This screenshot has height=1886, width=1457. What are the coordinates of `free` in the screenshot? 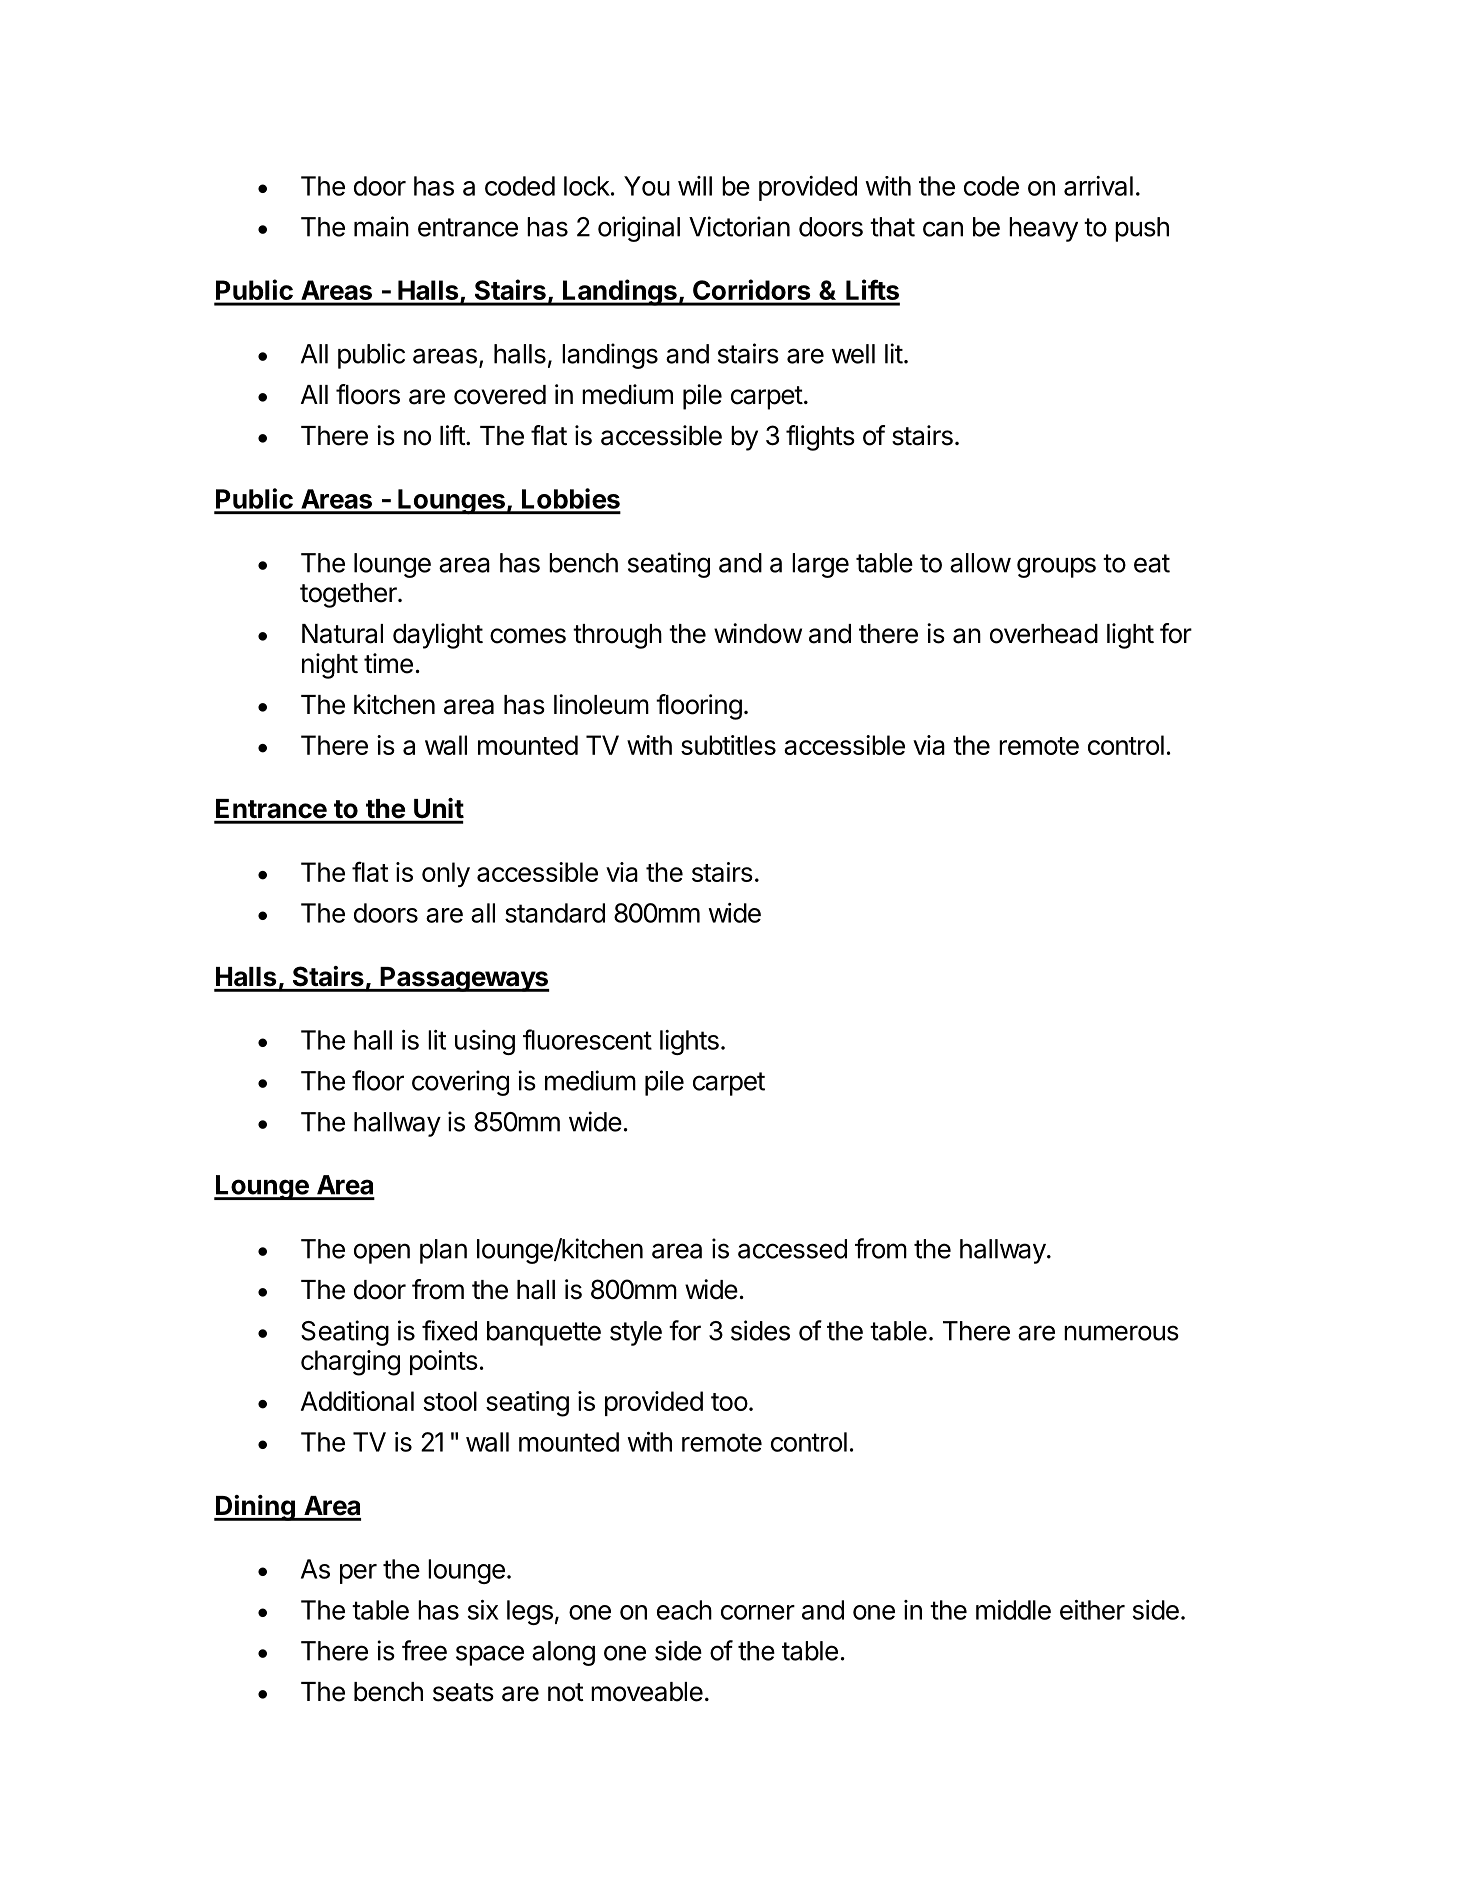 It's located at (424, 1650).
